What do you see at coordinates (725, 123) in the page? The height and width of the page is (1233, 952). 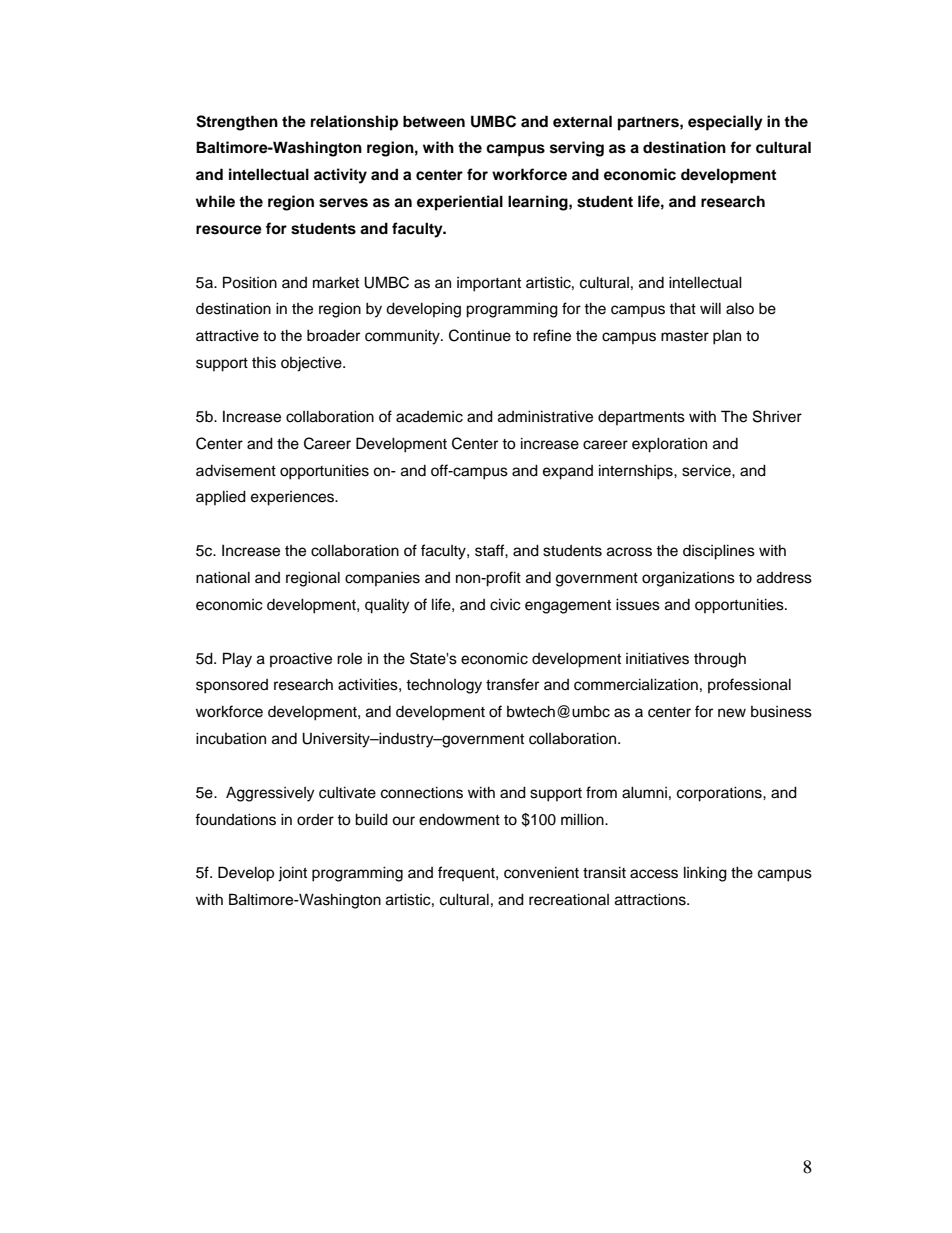 I see `especially` at bounding box center [725, 123].
